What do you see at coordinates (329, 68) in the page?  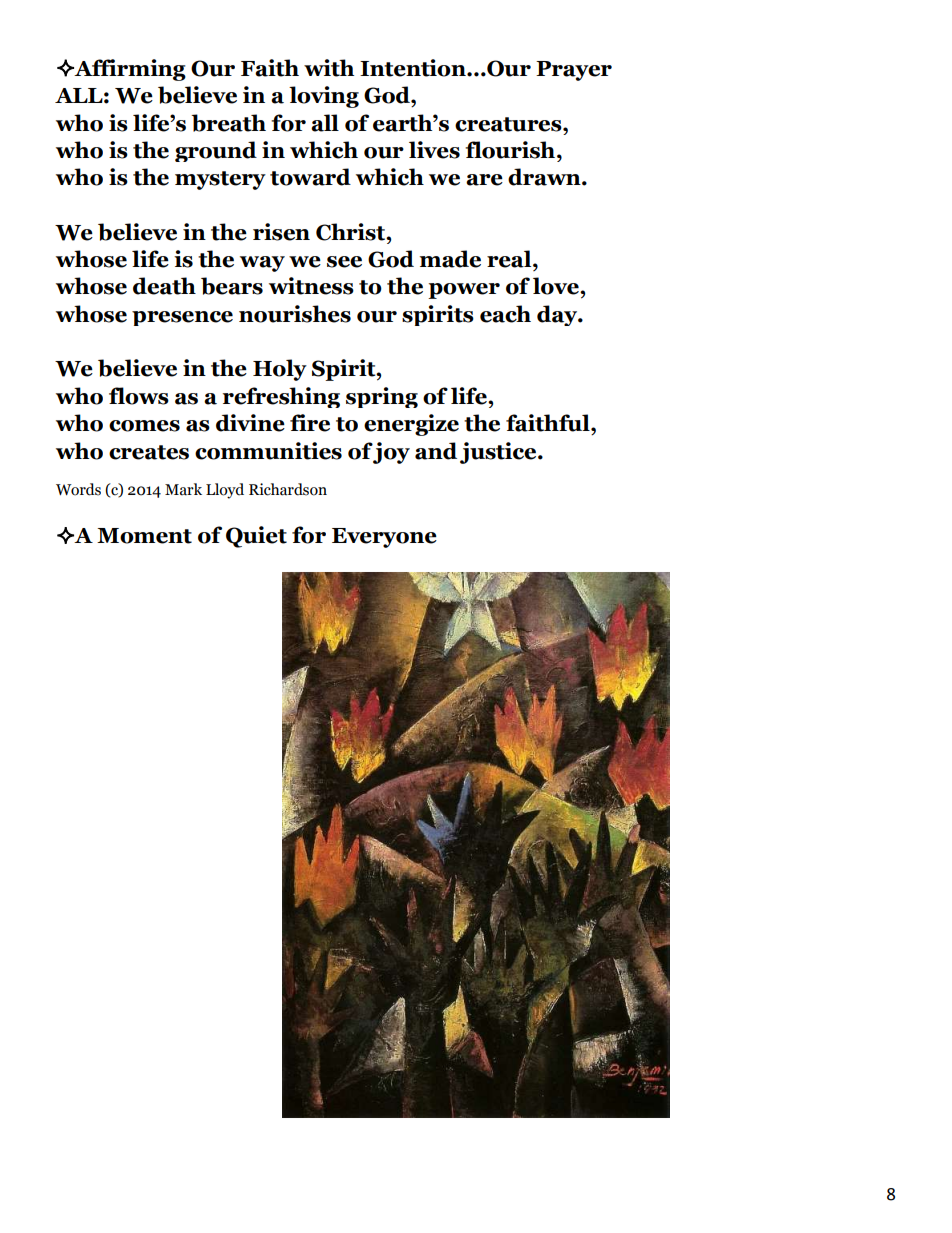 I see `with` at bounding box center [329, 68].
